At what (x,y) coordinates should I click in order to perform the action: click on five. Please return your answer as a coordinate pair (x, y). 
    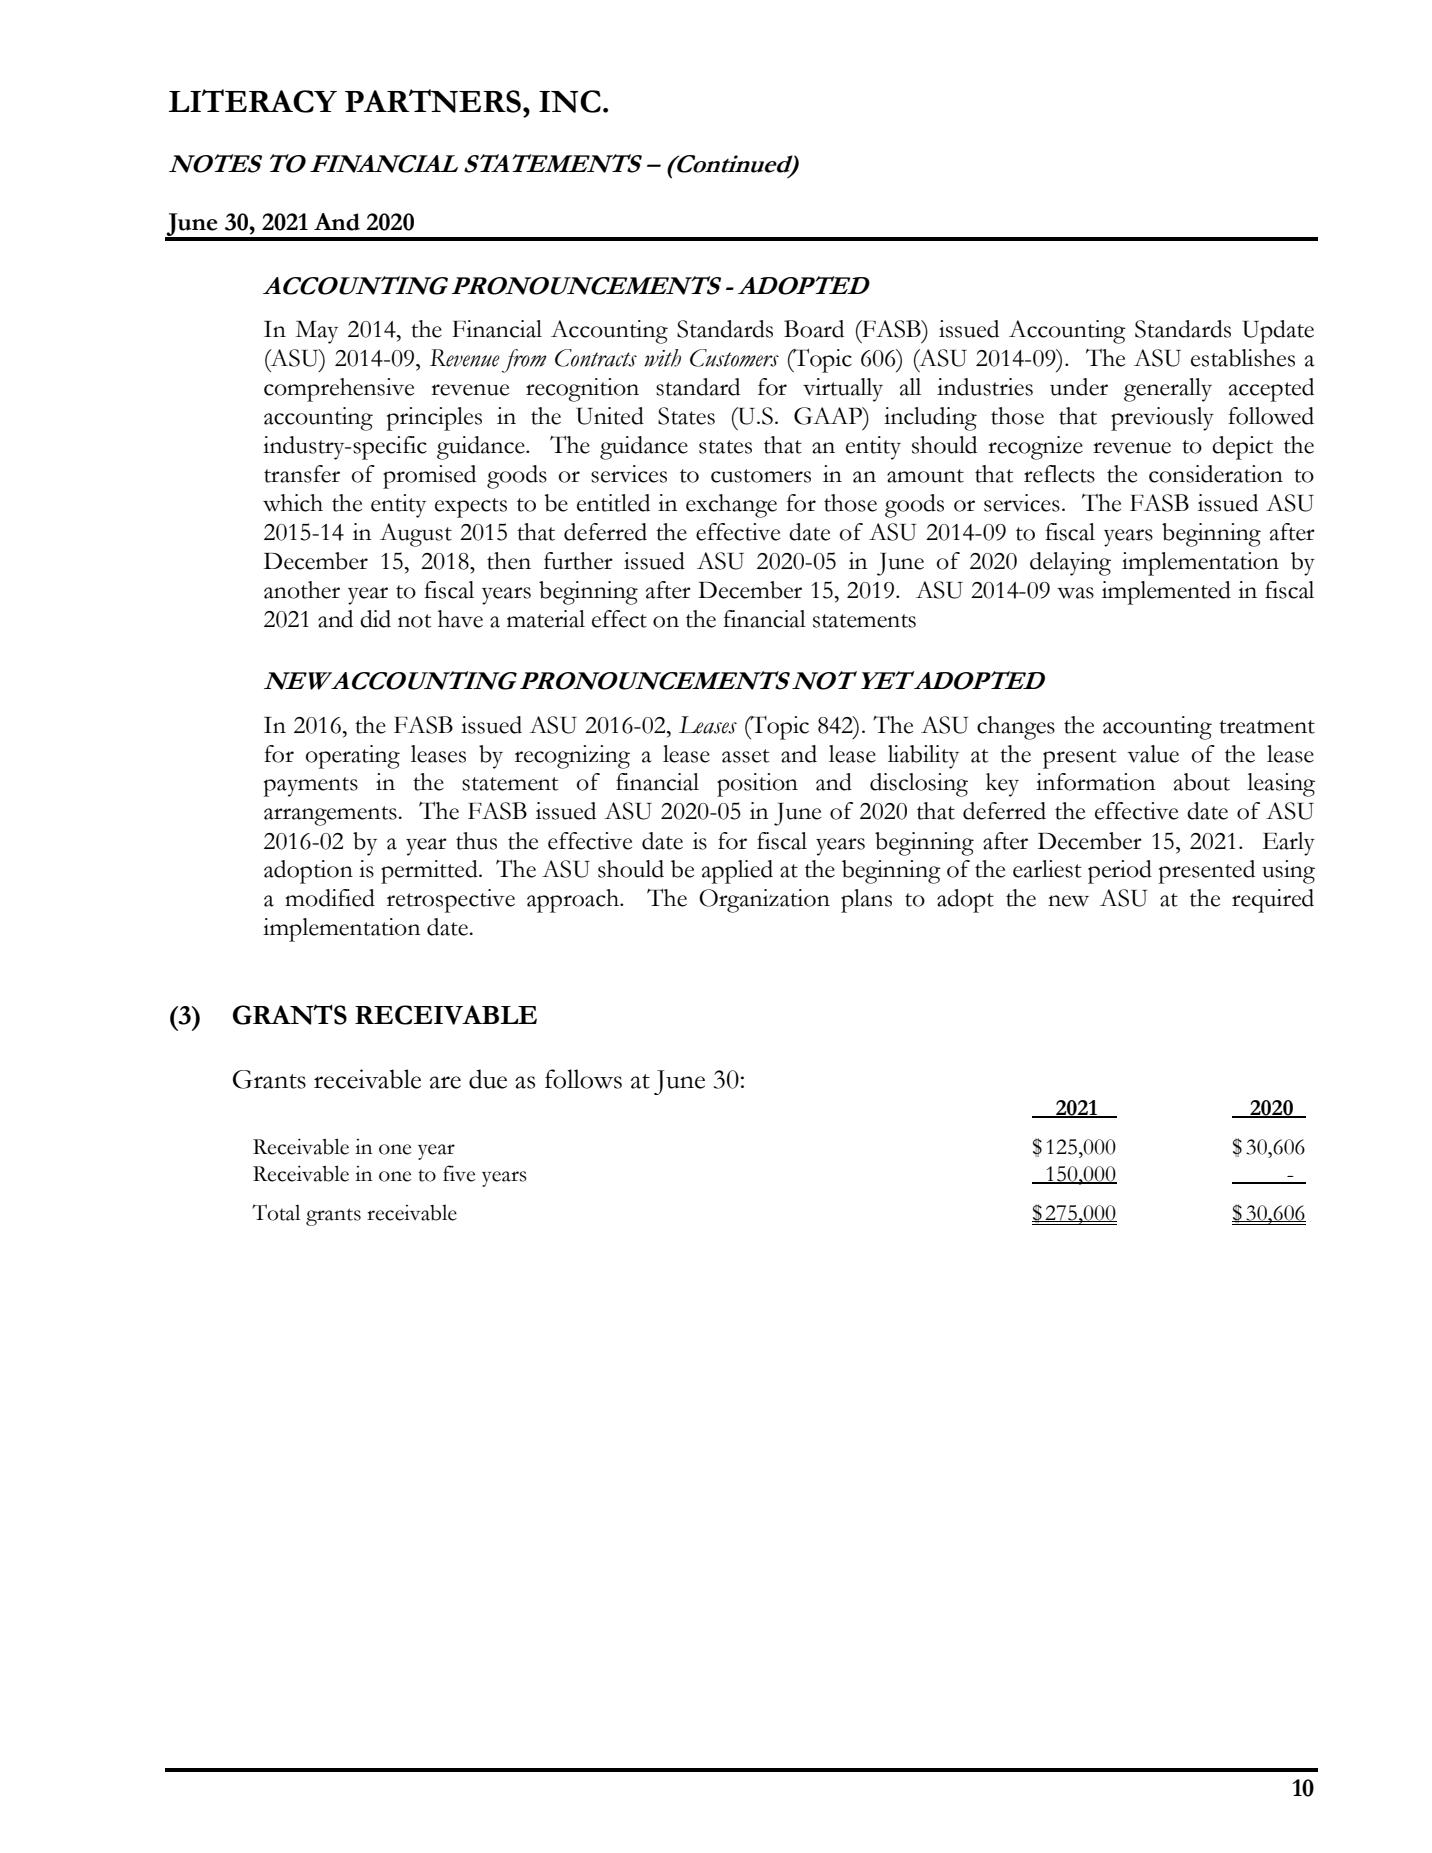
    Looking at the image, I should click on (459, 1173).
